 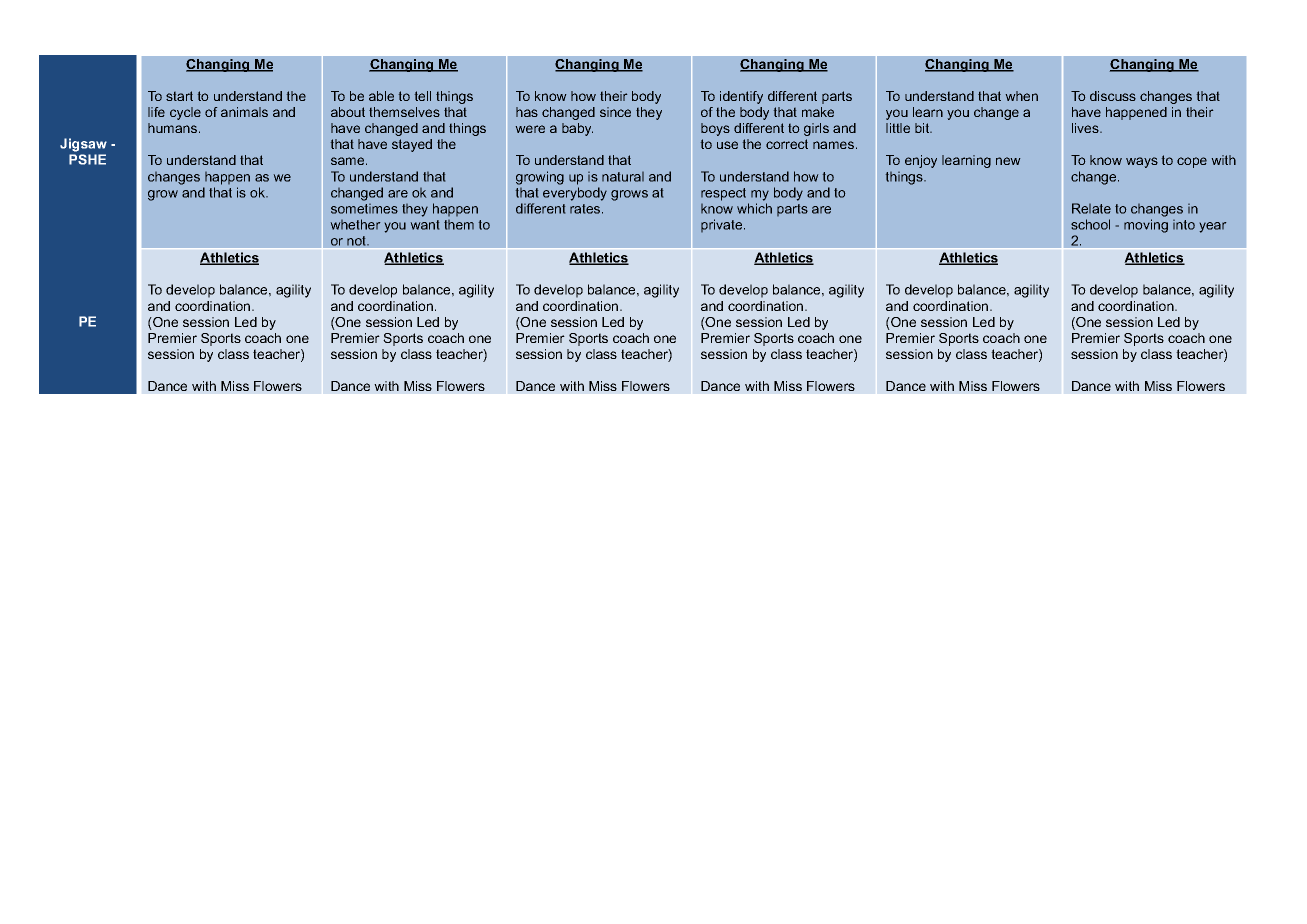 I want to click on start, so click(x=179, y=96).
